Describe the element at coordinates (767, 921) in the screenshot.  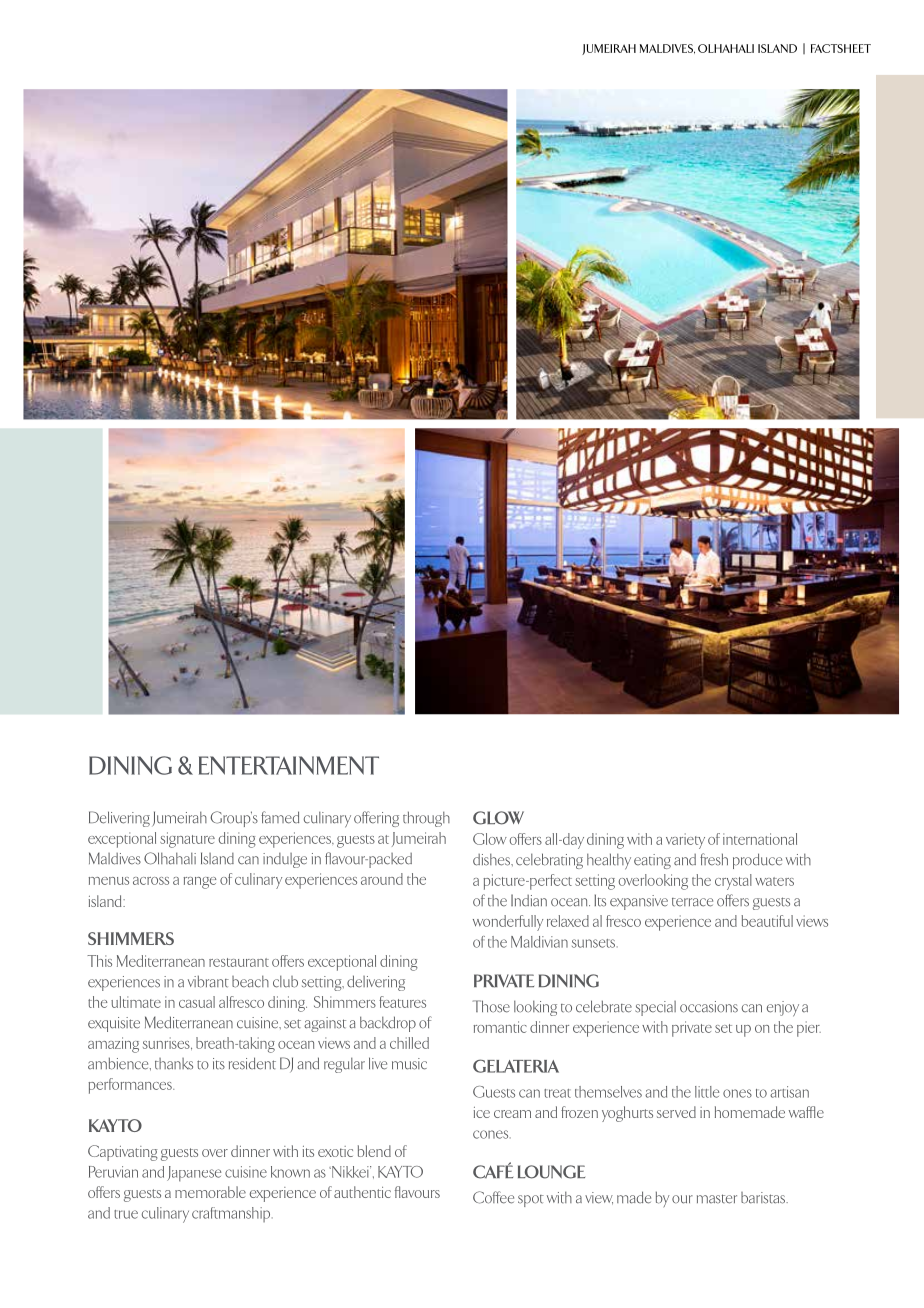
I see `beautiful` at that location.
